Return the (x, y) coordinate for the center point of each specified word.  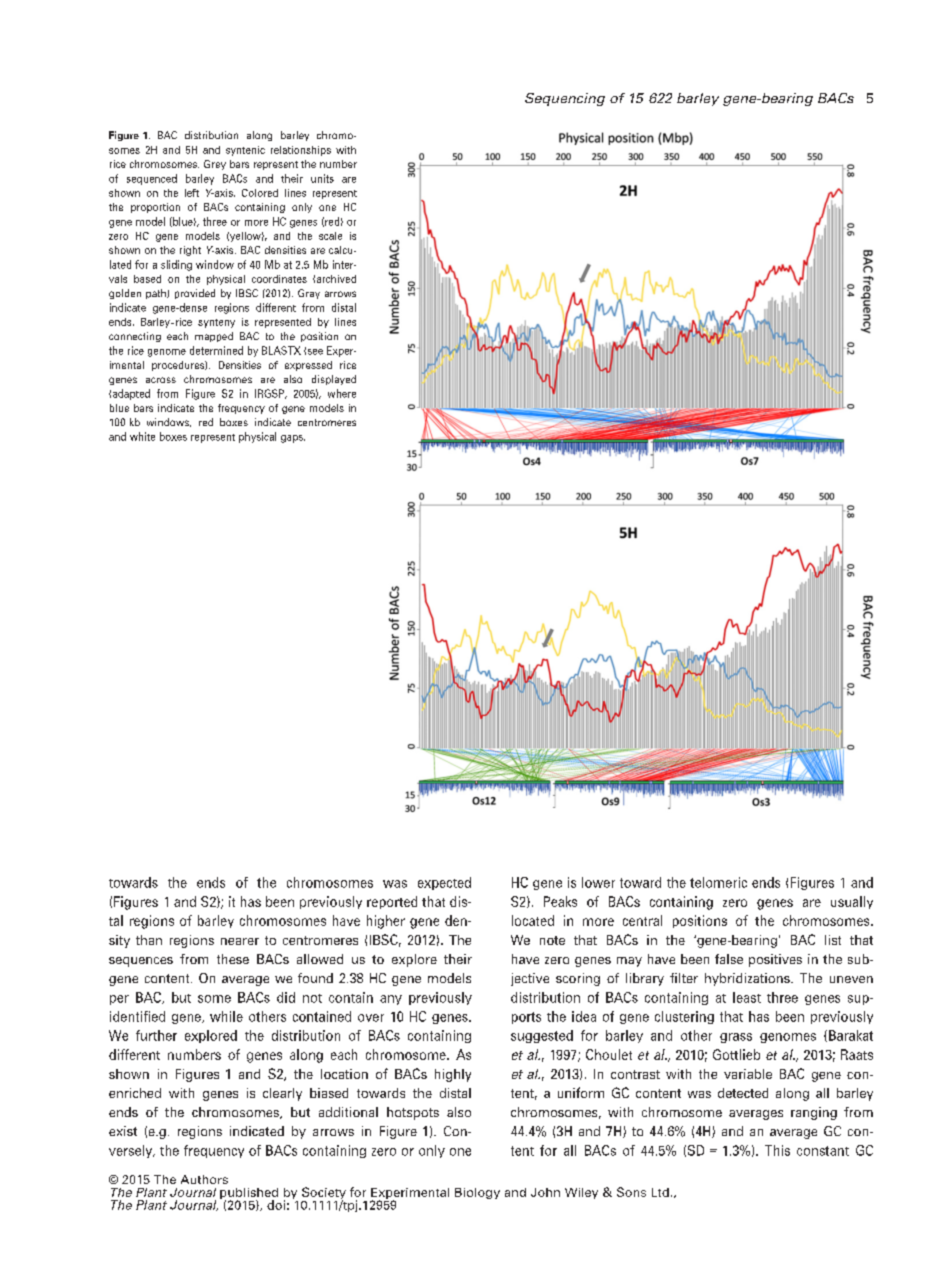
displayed (334, 380)
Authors (204, 1179)
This (777, 1150)
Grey (215, 165)
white (142, 436)
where (342, 393)
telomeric (718, 882)
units (322, 178)
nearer (240, 941)
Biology (477, 1193)
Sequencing (565, 99)
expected (444, 883)
